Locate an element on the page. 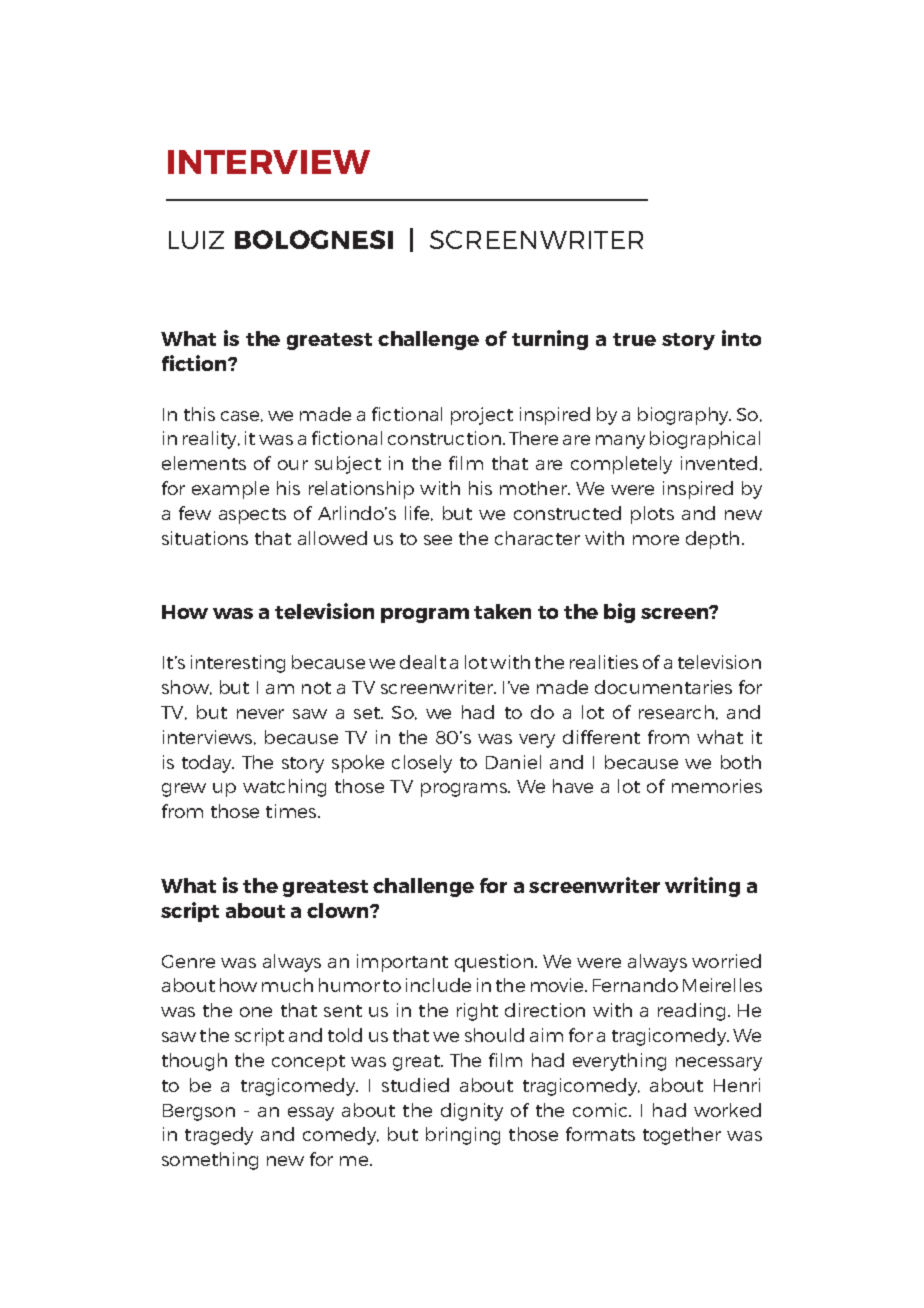 This document has height=1308, width=924. true is located at coordinates (634, 339).
